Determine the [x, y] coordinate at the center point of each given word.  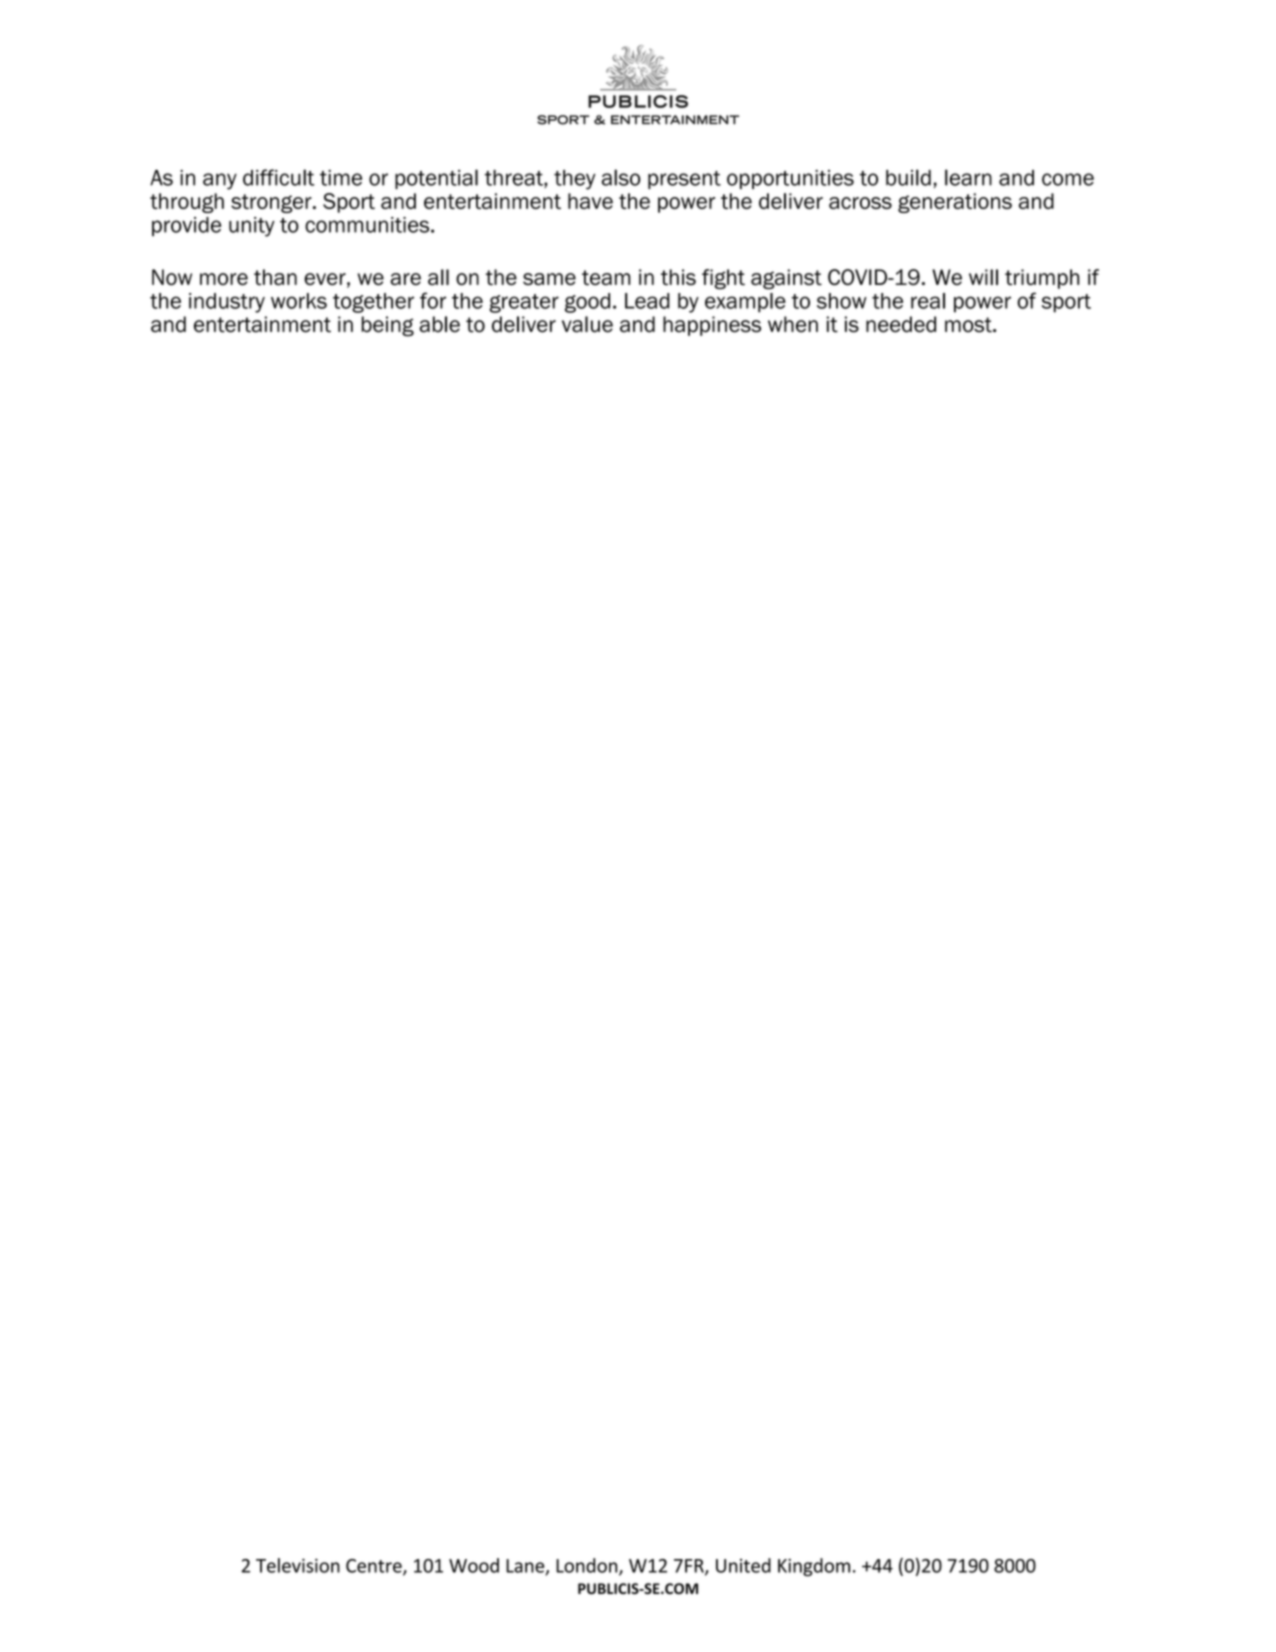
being [387, 326]
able [439, 324]
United [743, 1565]
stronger [272, 203]
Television [298, 1565]
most [969, 325]
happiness [712, 326]
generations [955, 203]
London [588, 1566]
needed [901, 324]
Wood [474, 1565]
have [590, 201]
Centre [375, 1567]
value [587, 324]
